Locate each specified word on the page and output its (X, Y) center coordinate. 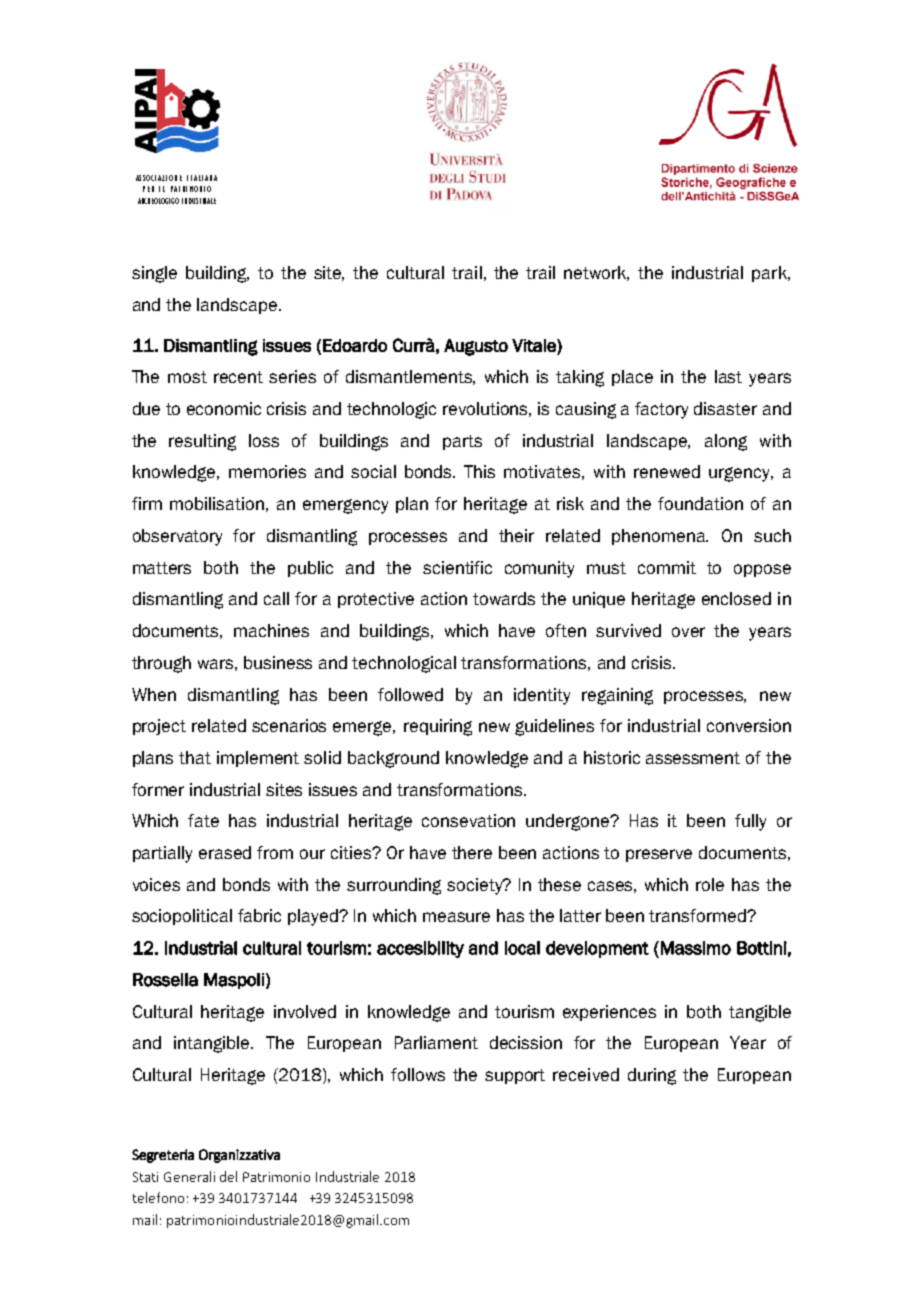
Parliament (436, 1042)
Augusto (476, 347)
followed (410, 694)
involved (305, 1011)
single (154, 274)
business (278, 662)
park (770, 274)
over (688, 632)
